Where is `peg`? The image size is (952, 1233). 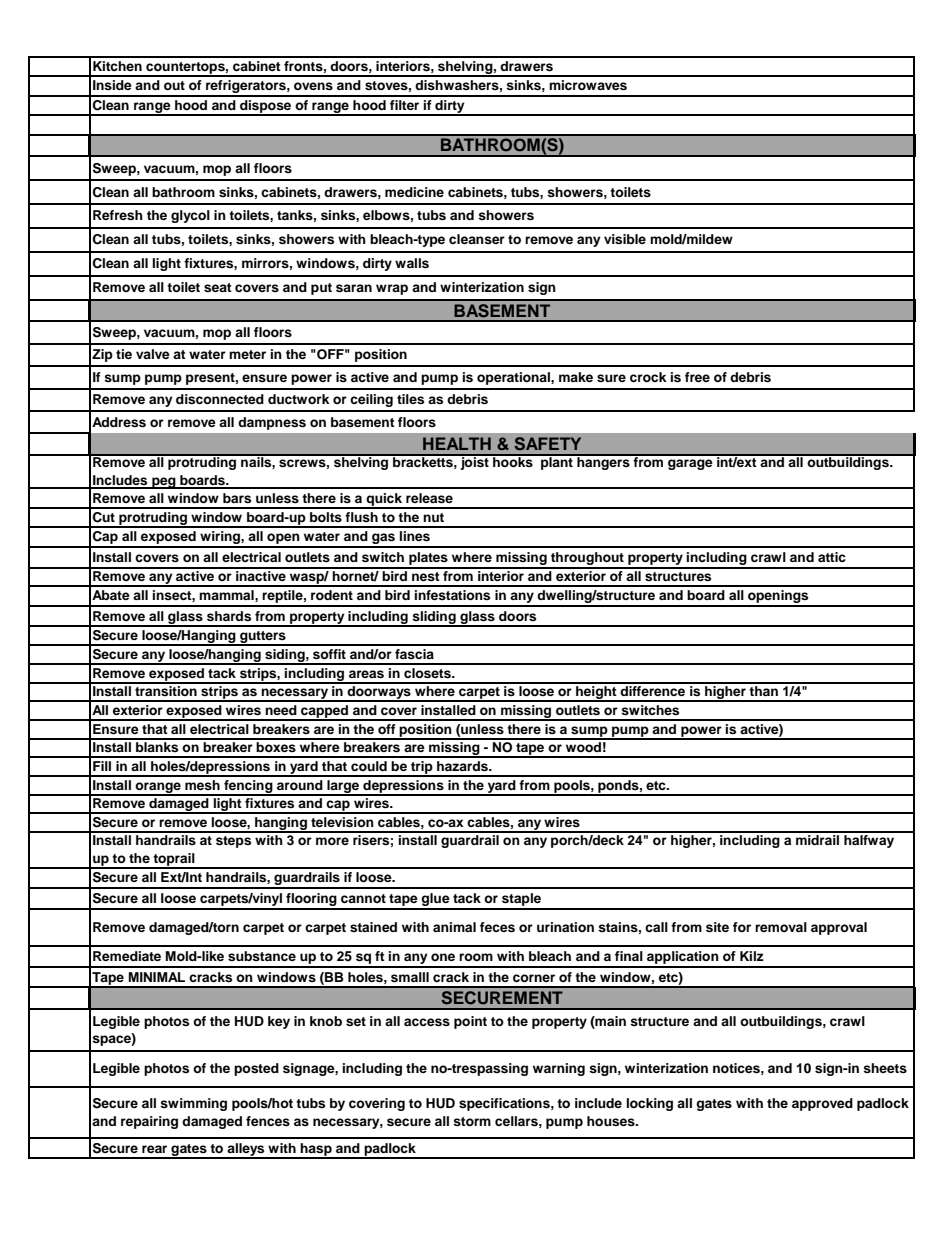
peg is located at coordinates (164, 483).
